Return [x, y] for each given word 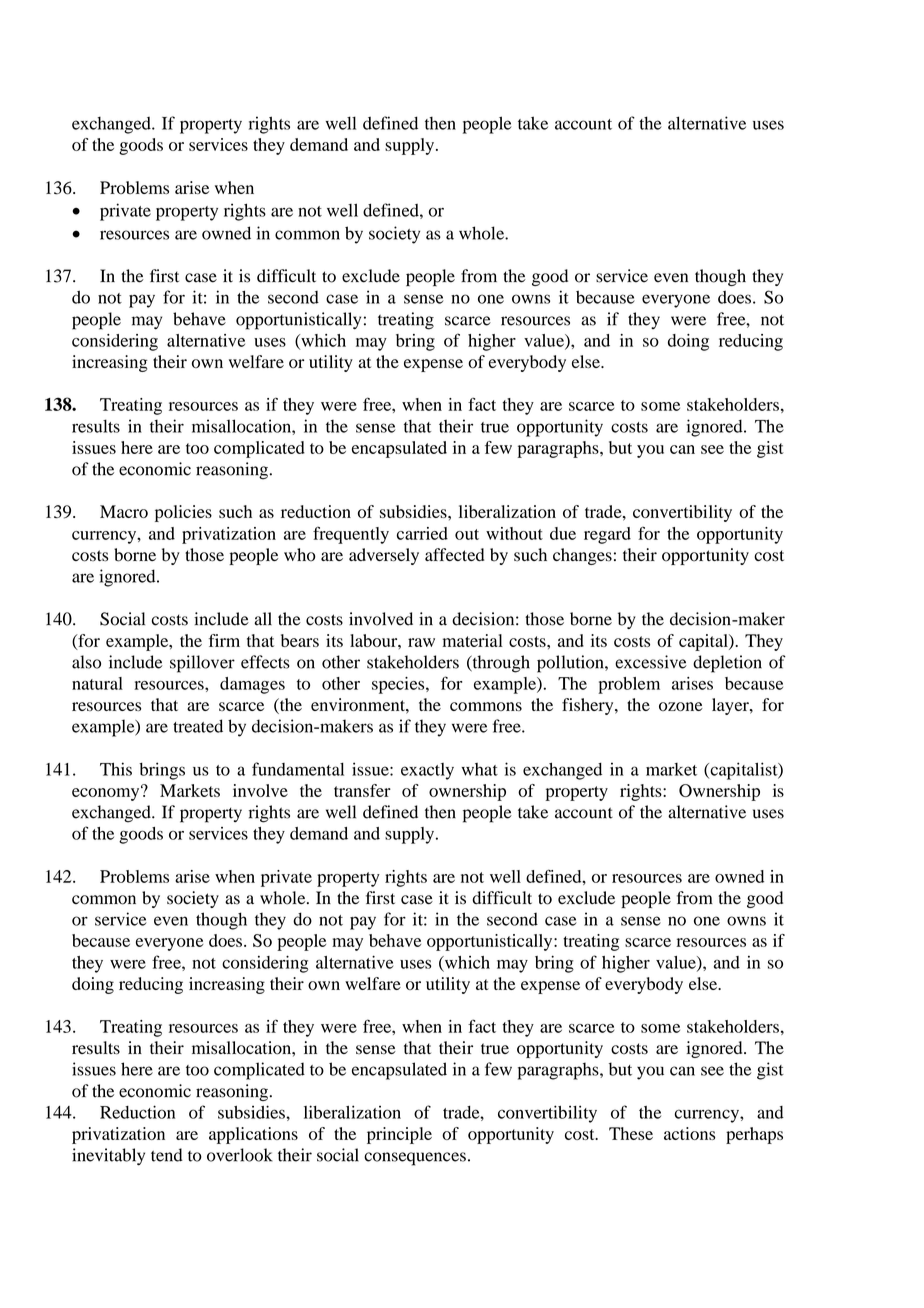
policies [183, 513]
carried [422, 533]
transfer [362, 790]
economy [107, 793]
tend [167, 1155]
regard [607, 535]
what [479, 769]
